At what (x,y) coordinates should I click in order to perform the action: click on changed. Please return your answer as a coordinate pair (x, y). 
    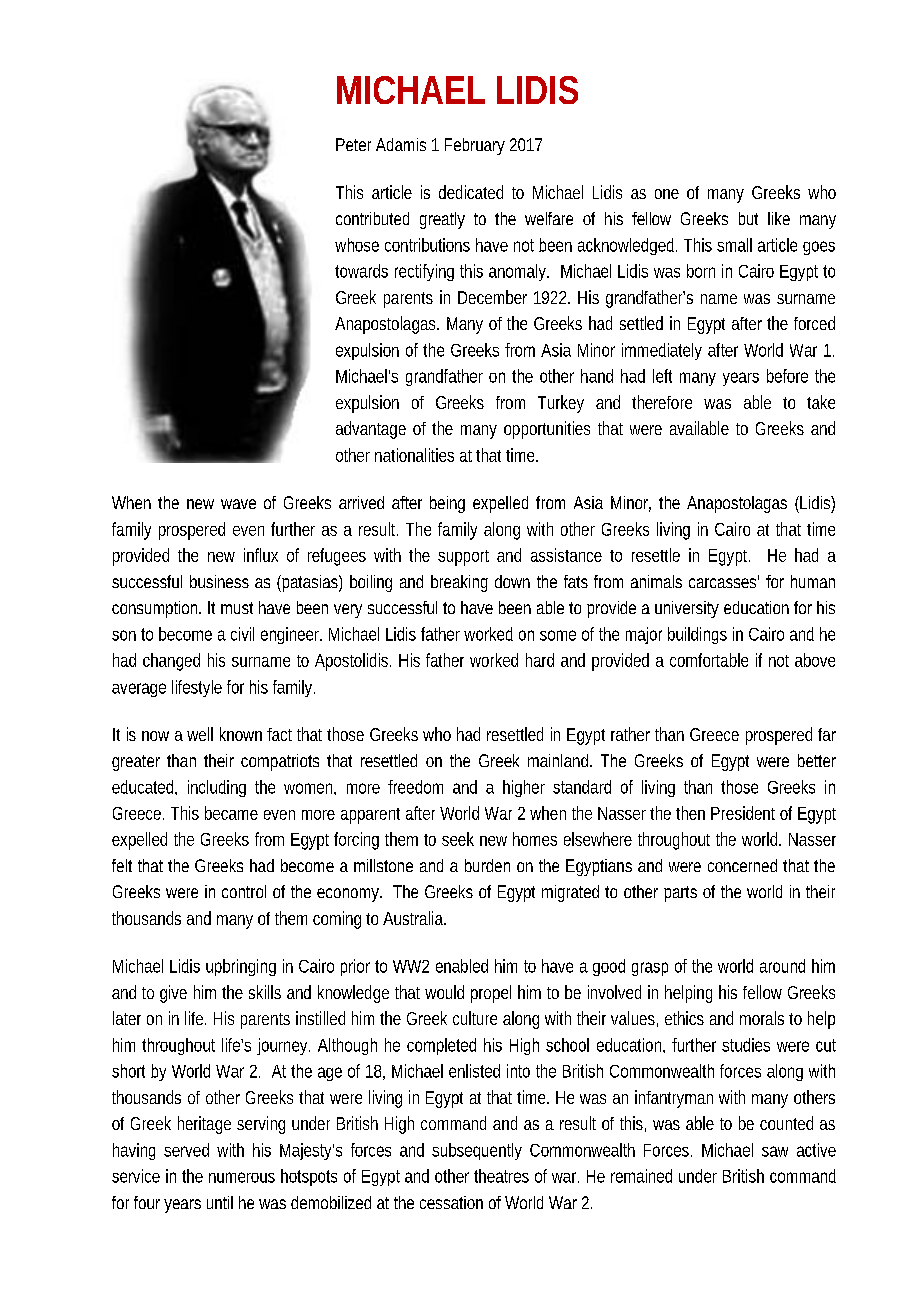
    Looking at the image, I should click on (171, 662).
